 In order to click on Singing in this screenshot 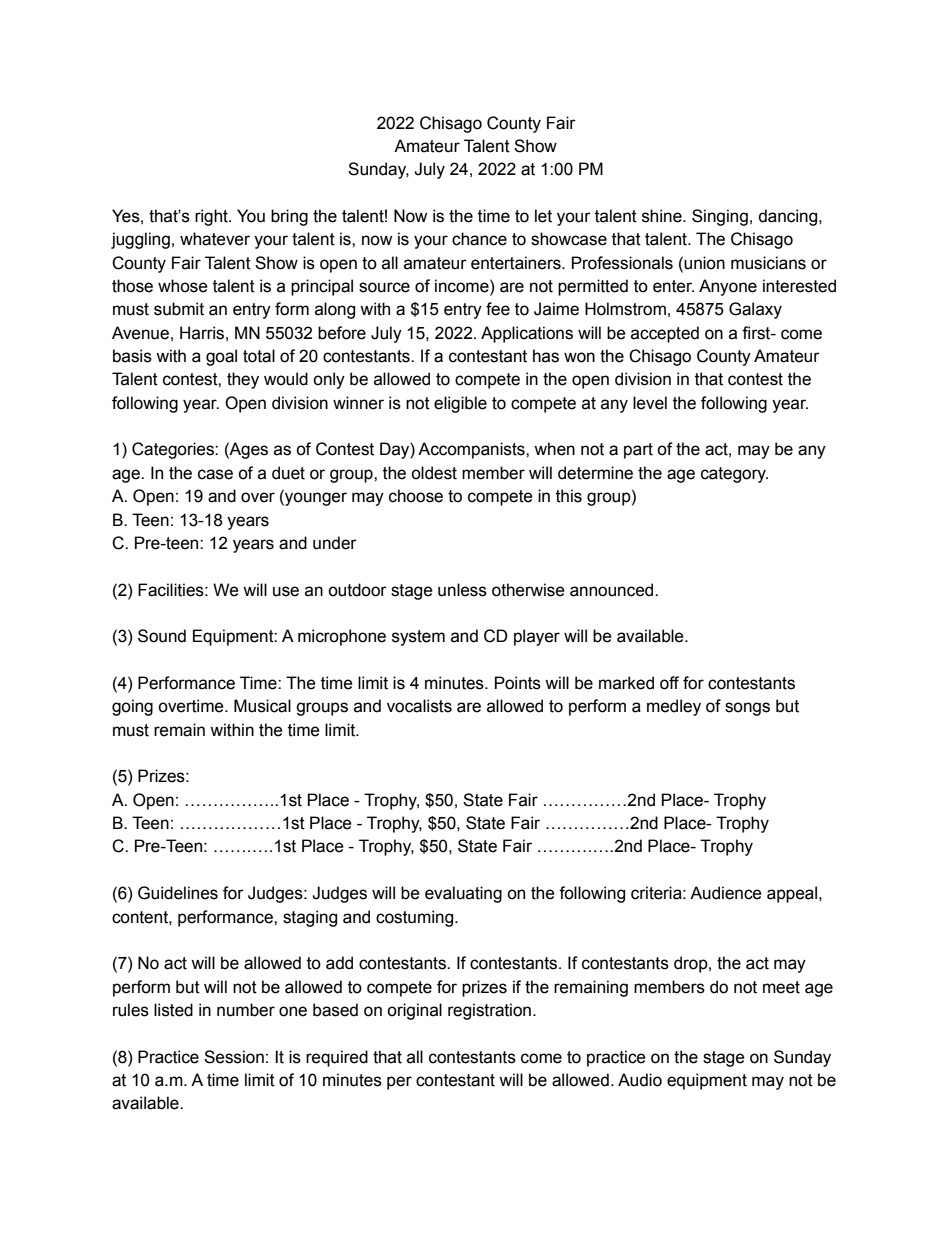, I will do `click(720, 217)`.
